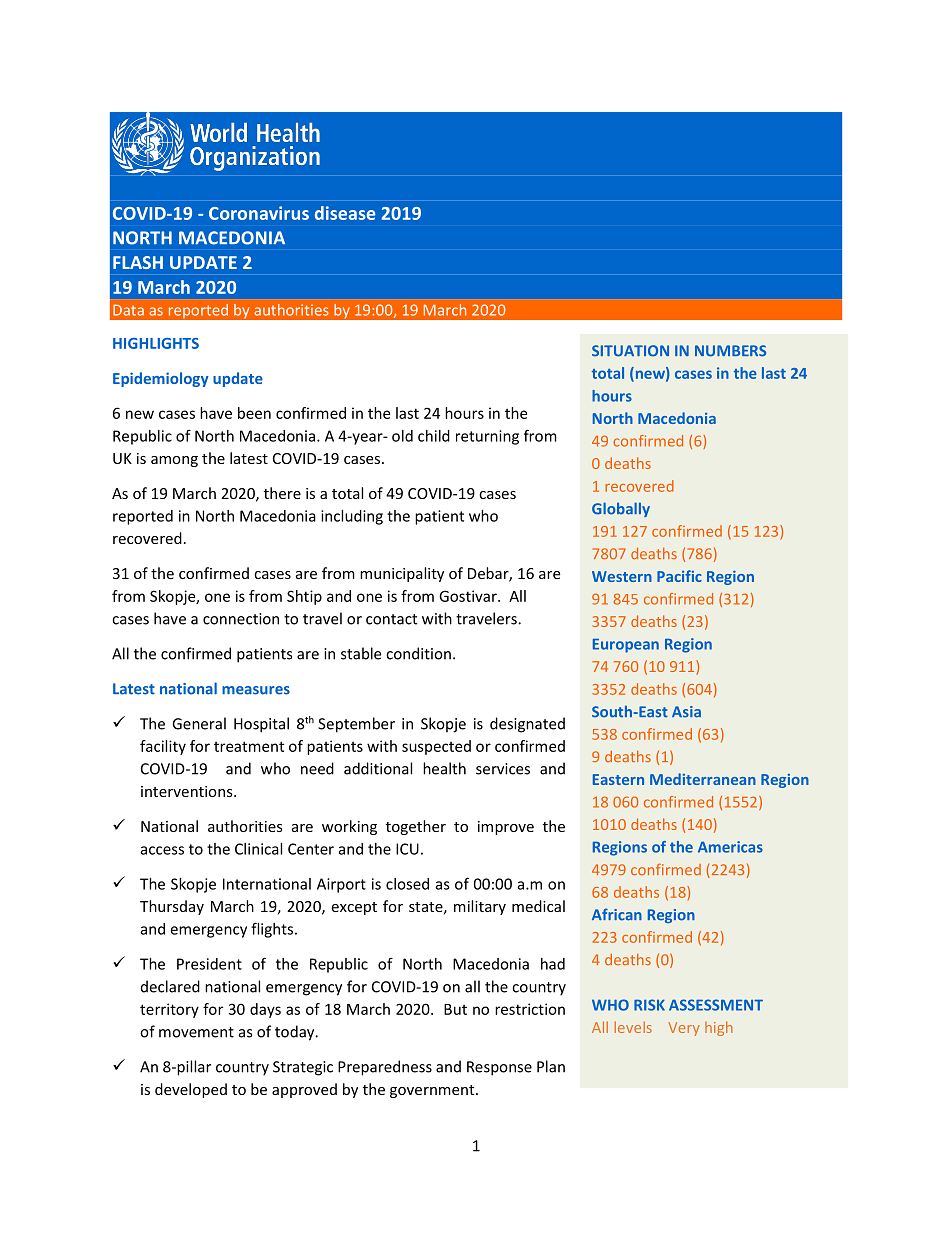 This screenshot has height=1233, width=952. What do you see at coordinates (630, 351) in the screenshot?
I see `SITUATION` at bounding box center [630, 351].
